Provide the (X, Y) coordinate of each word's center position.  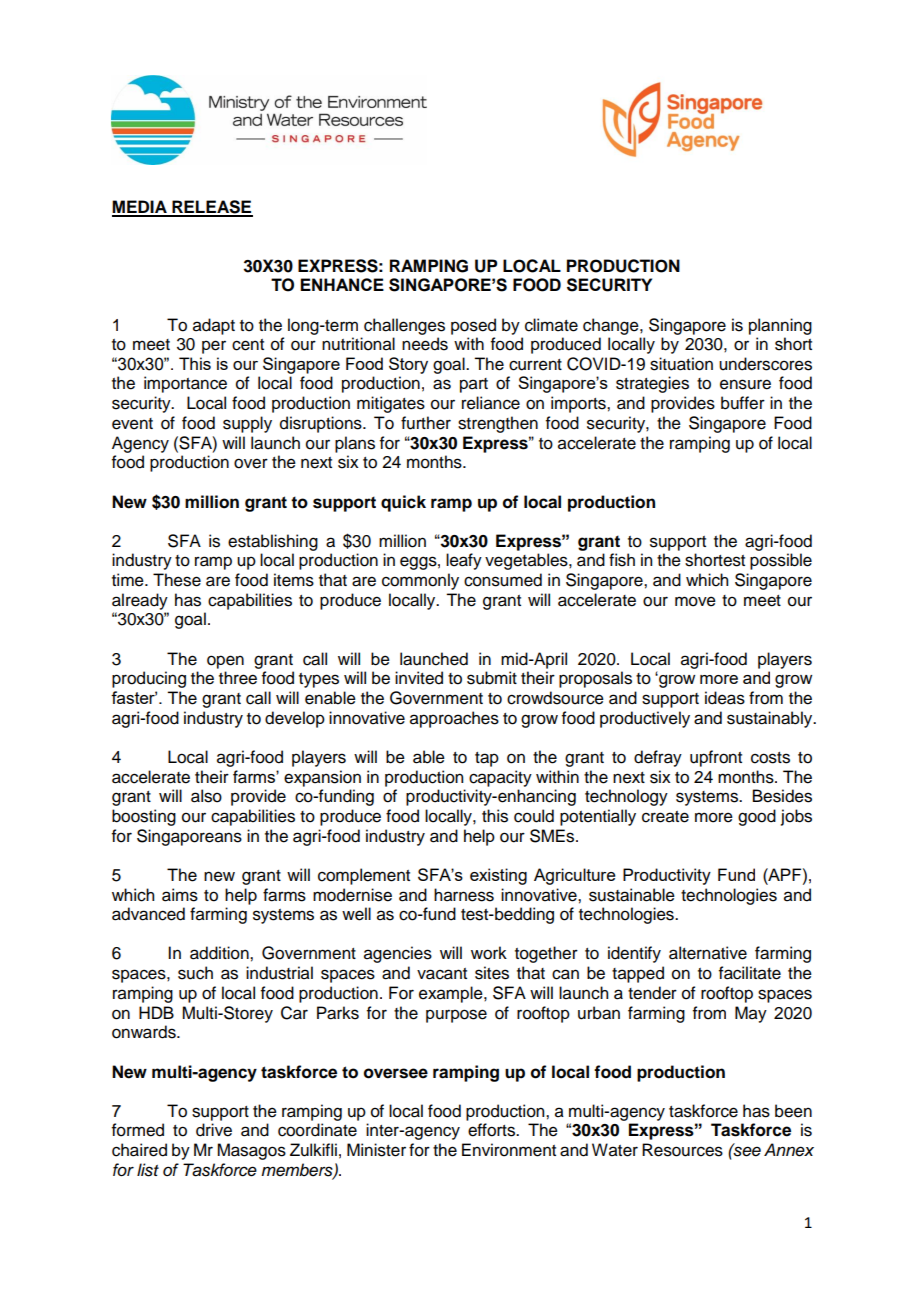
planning (780, 326)
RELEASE (211, 208)
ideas (725, 698)
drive (214, 1130)
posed (473, 326)
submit (492, 678)
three (238, 678)
